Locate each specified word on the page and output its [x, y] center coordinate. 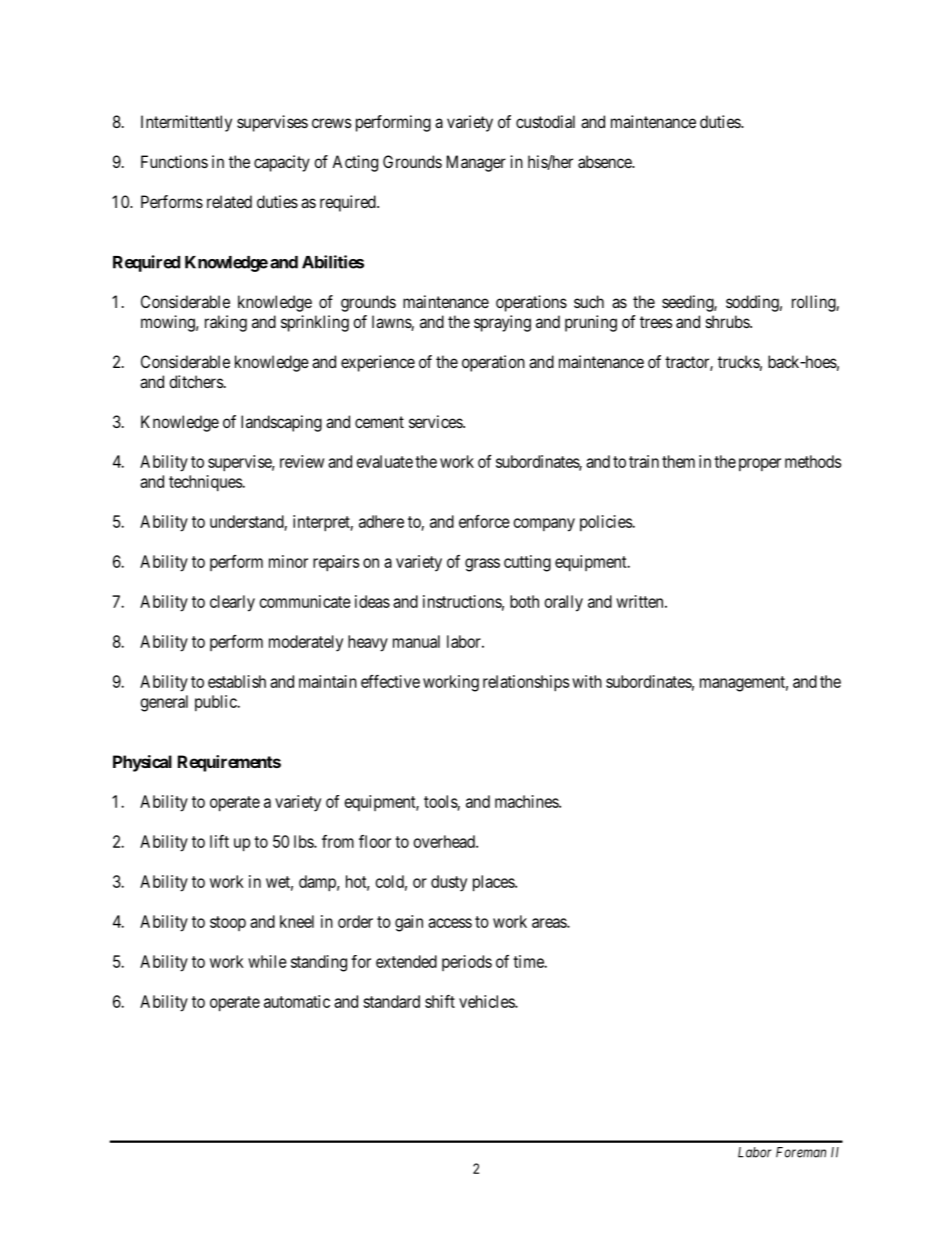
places [494, 883]
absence [606, 161]
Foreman [801, 1152]
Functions [174, 161]
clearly [232, 603]
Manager [476, 163]
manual [416, 641]
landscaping [281, 423]
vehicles [487, 1001]
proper [760, 464]
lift [219, 841]
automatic [297, 1001]
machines [527, 801]
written [641, 601]
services [436, 421]
